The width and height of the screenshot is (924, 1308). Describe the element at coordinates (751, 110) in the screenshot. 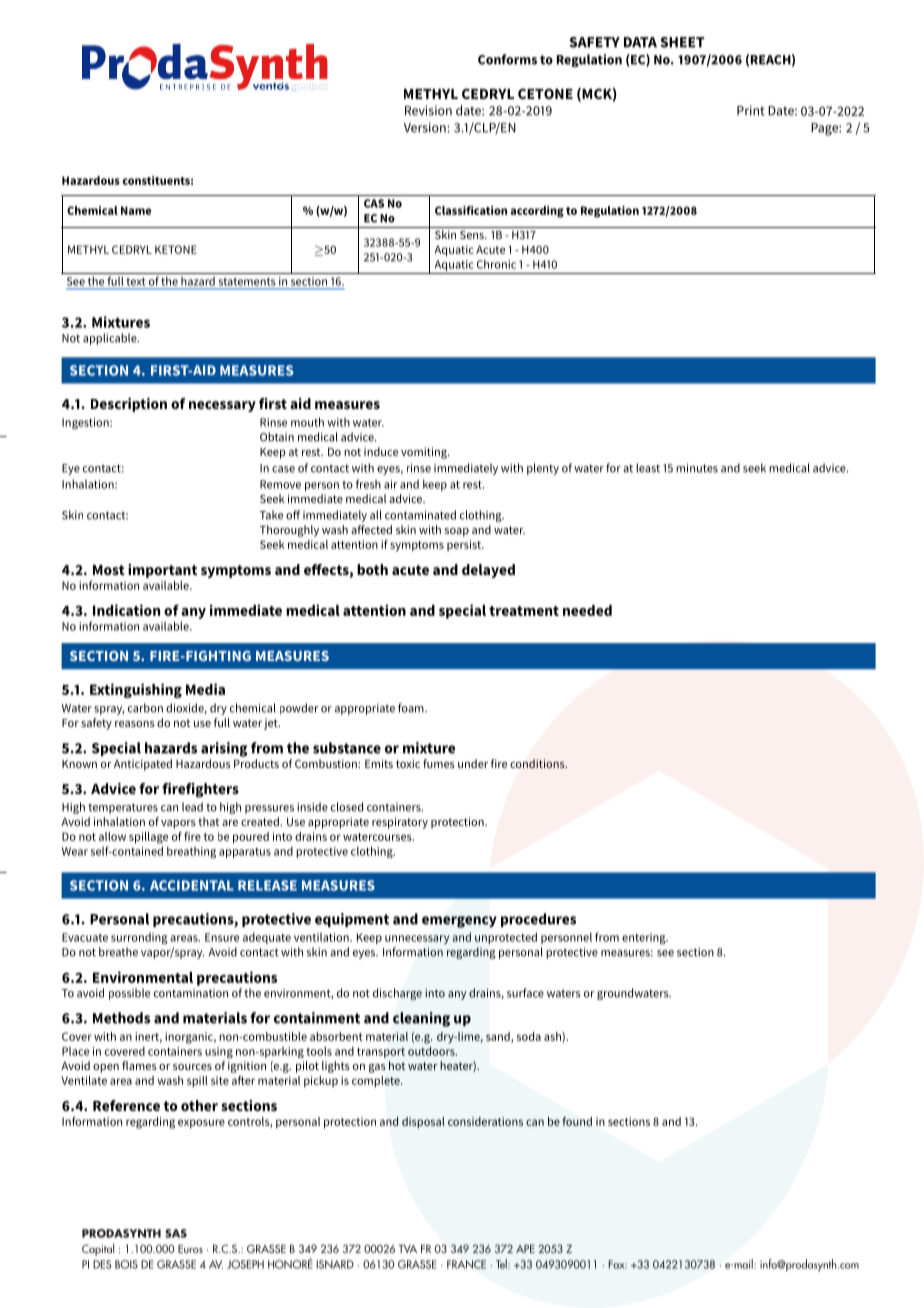

I see `Print` at that location.
